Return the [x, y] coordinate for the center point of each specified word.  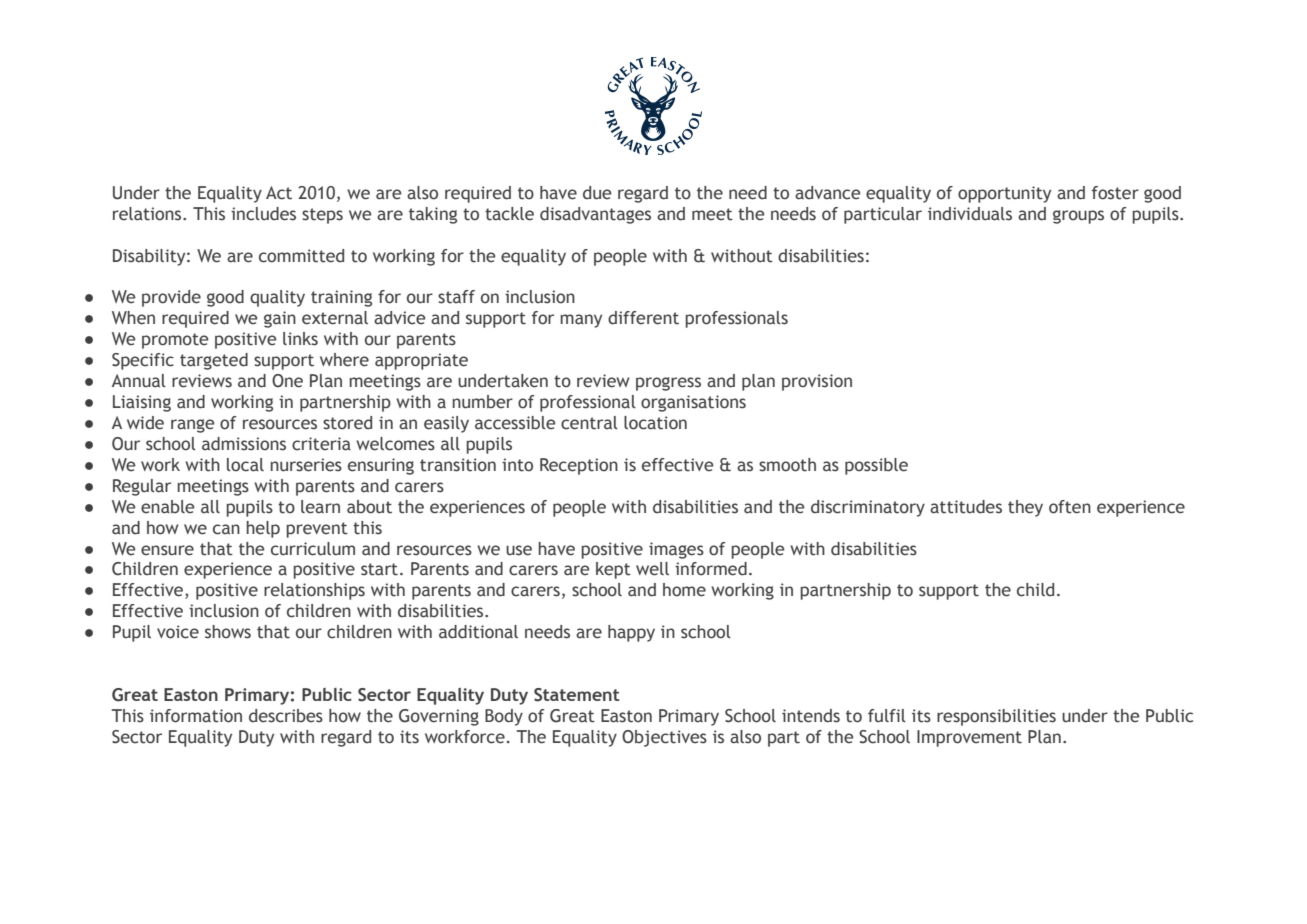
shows [228, 632]
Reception [579, 466]
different [643, 318]
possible [876, 466]
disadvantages [595, 215]
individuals [970, 214]
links [300, 339]
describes [286, 716]
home [684, 590]
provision [817, 382]
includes [263, 214]
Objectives [664, 738]
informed [711, 569]
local [245, 465]
